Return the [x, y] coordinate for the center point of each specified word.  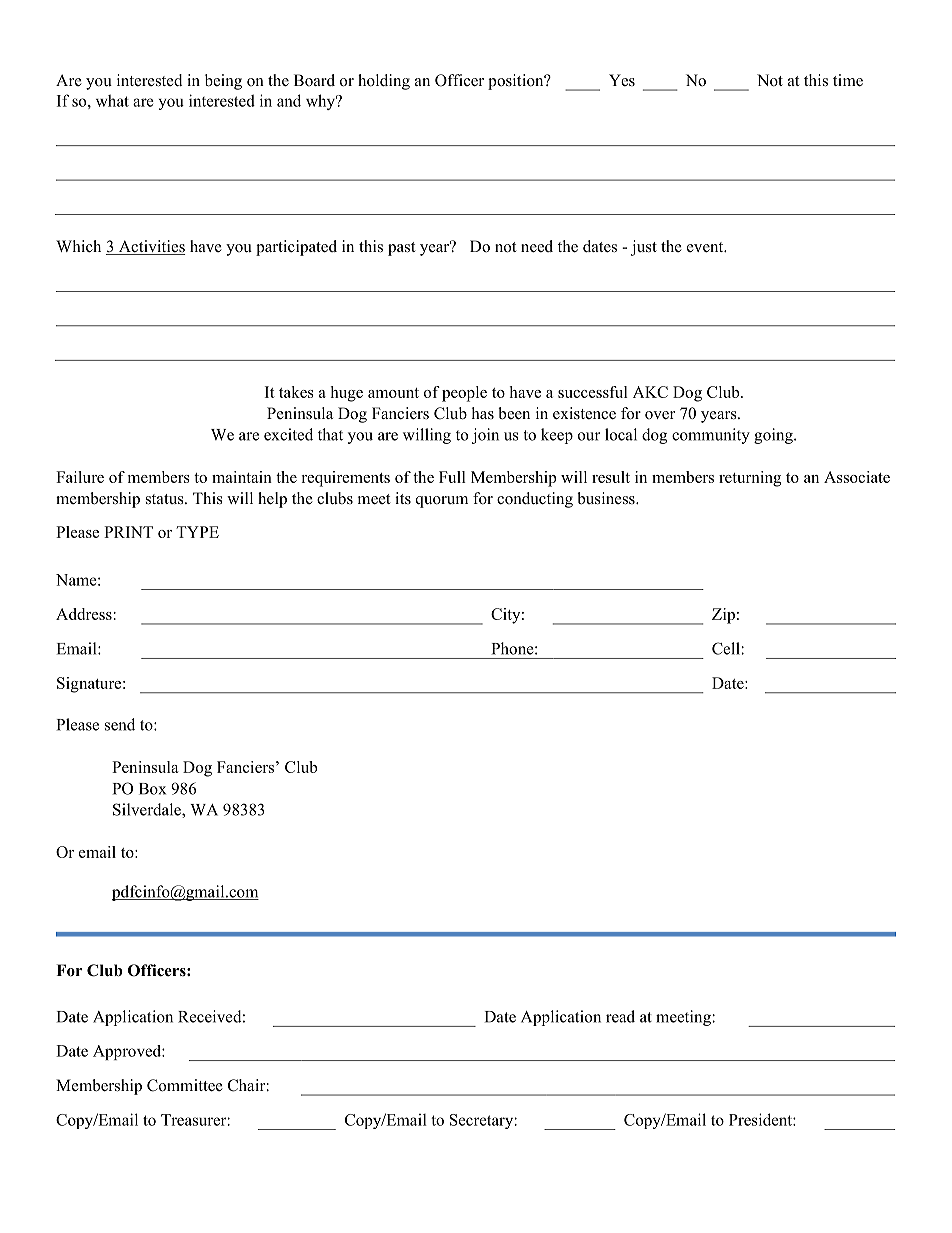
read [620, 1016]
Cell [727, 648]
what [112, 100]
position [517, 82]
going [774, 436]
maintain [242, 477]
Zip [723, 616]
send [120, 724]
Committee [185, 1085]
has [483, 413]
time [848, 80]
